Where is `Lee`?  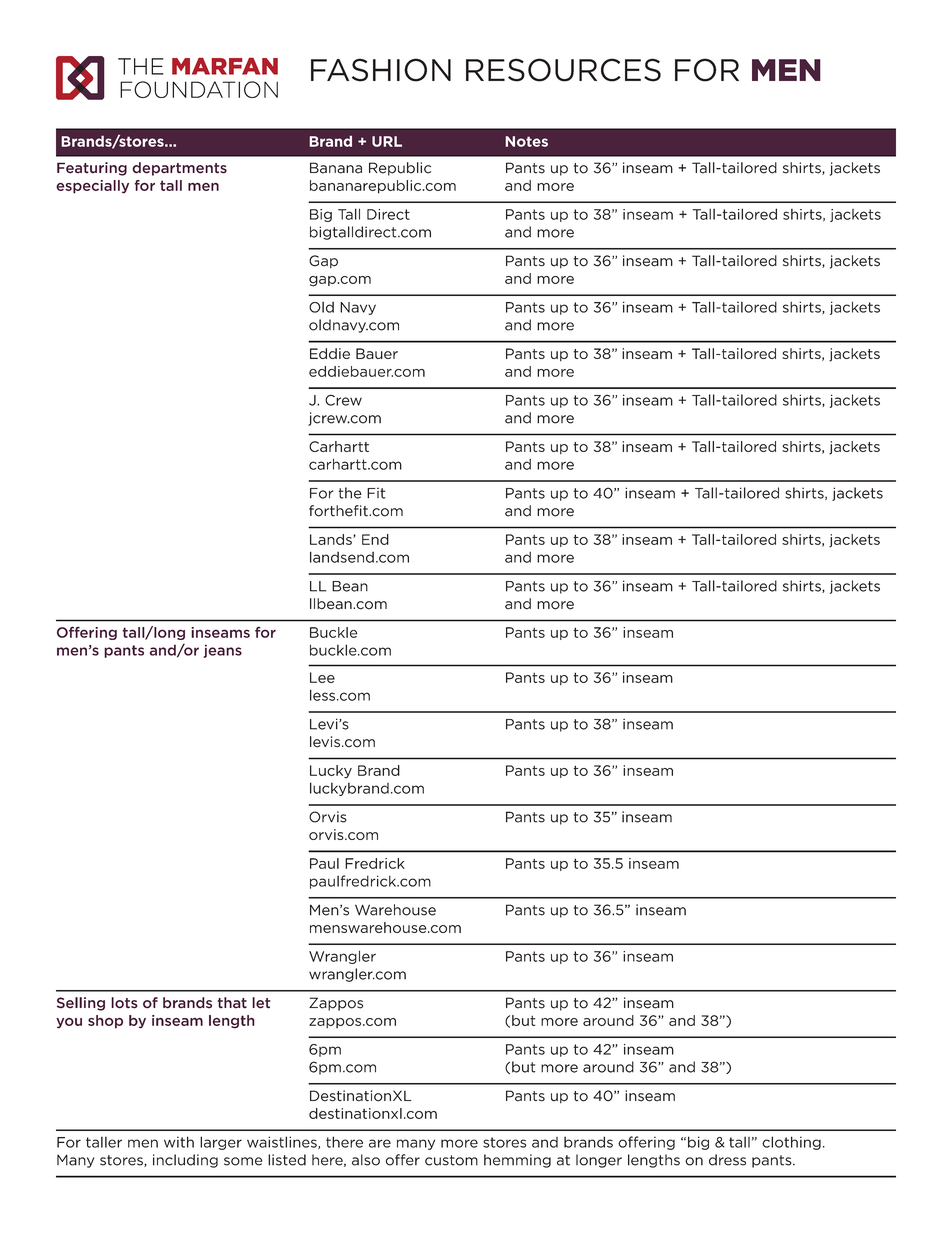
Lee is located at coordinates (322, 677).
